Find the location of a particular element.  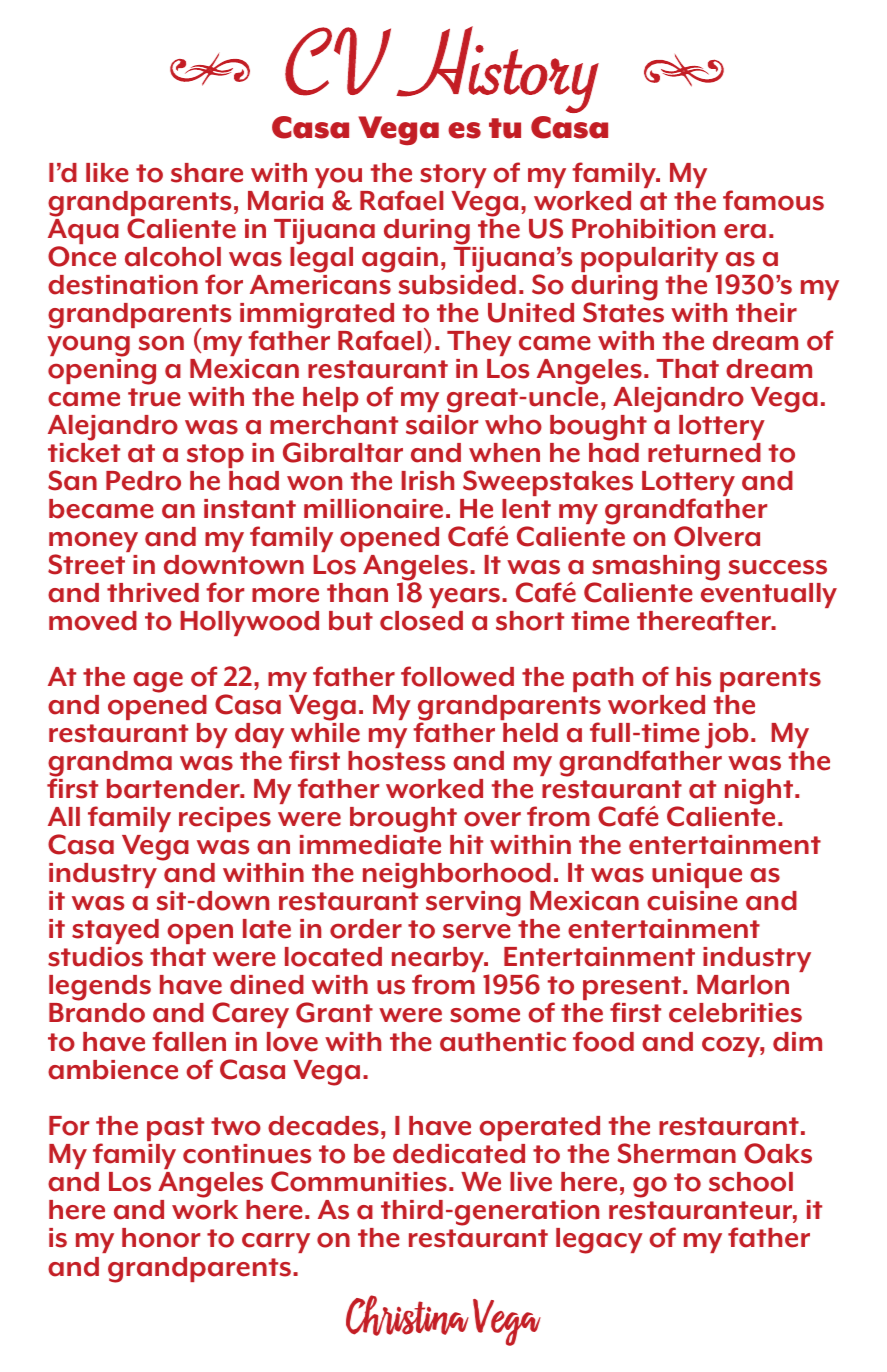

again is located at coordinates (400, 260).
